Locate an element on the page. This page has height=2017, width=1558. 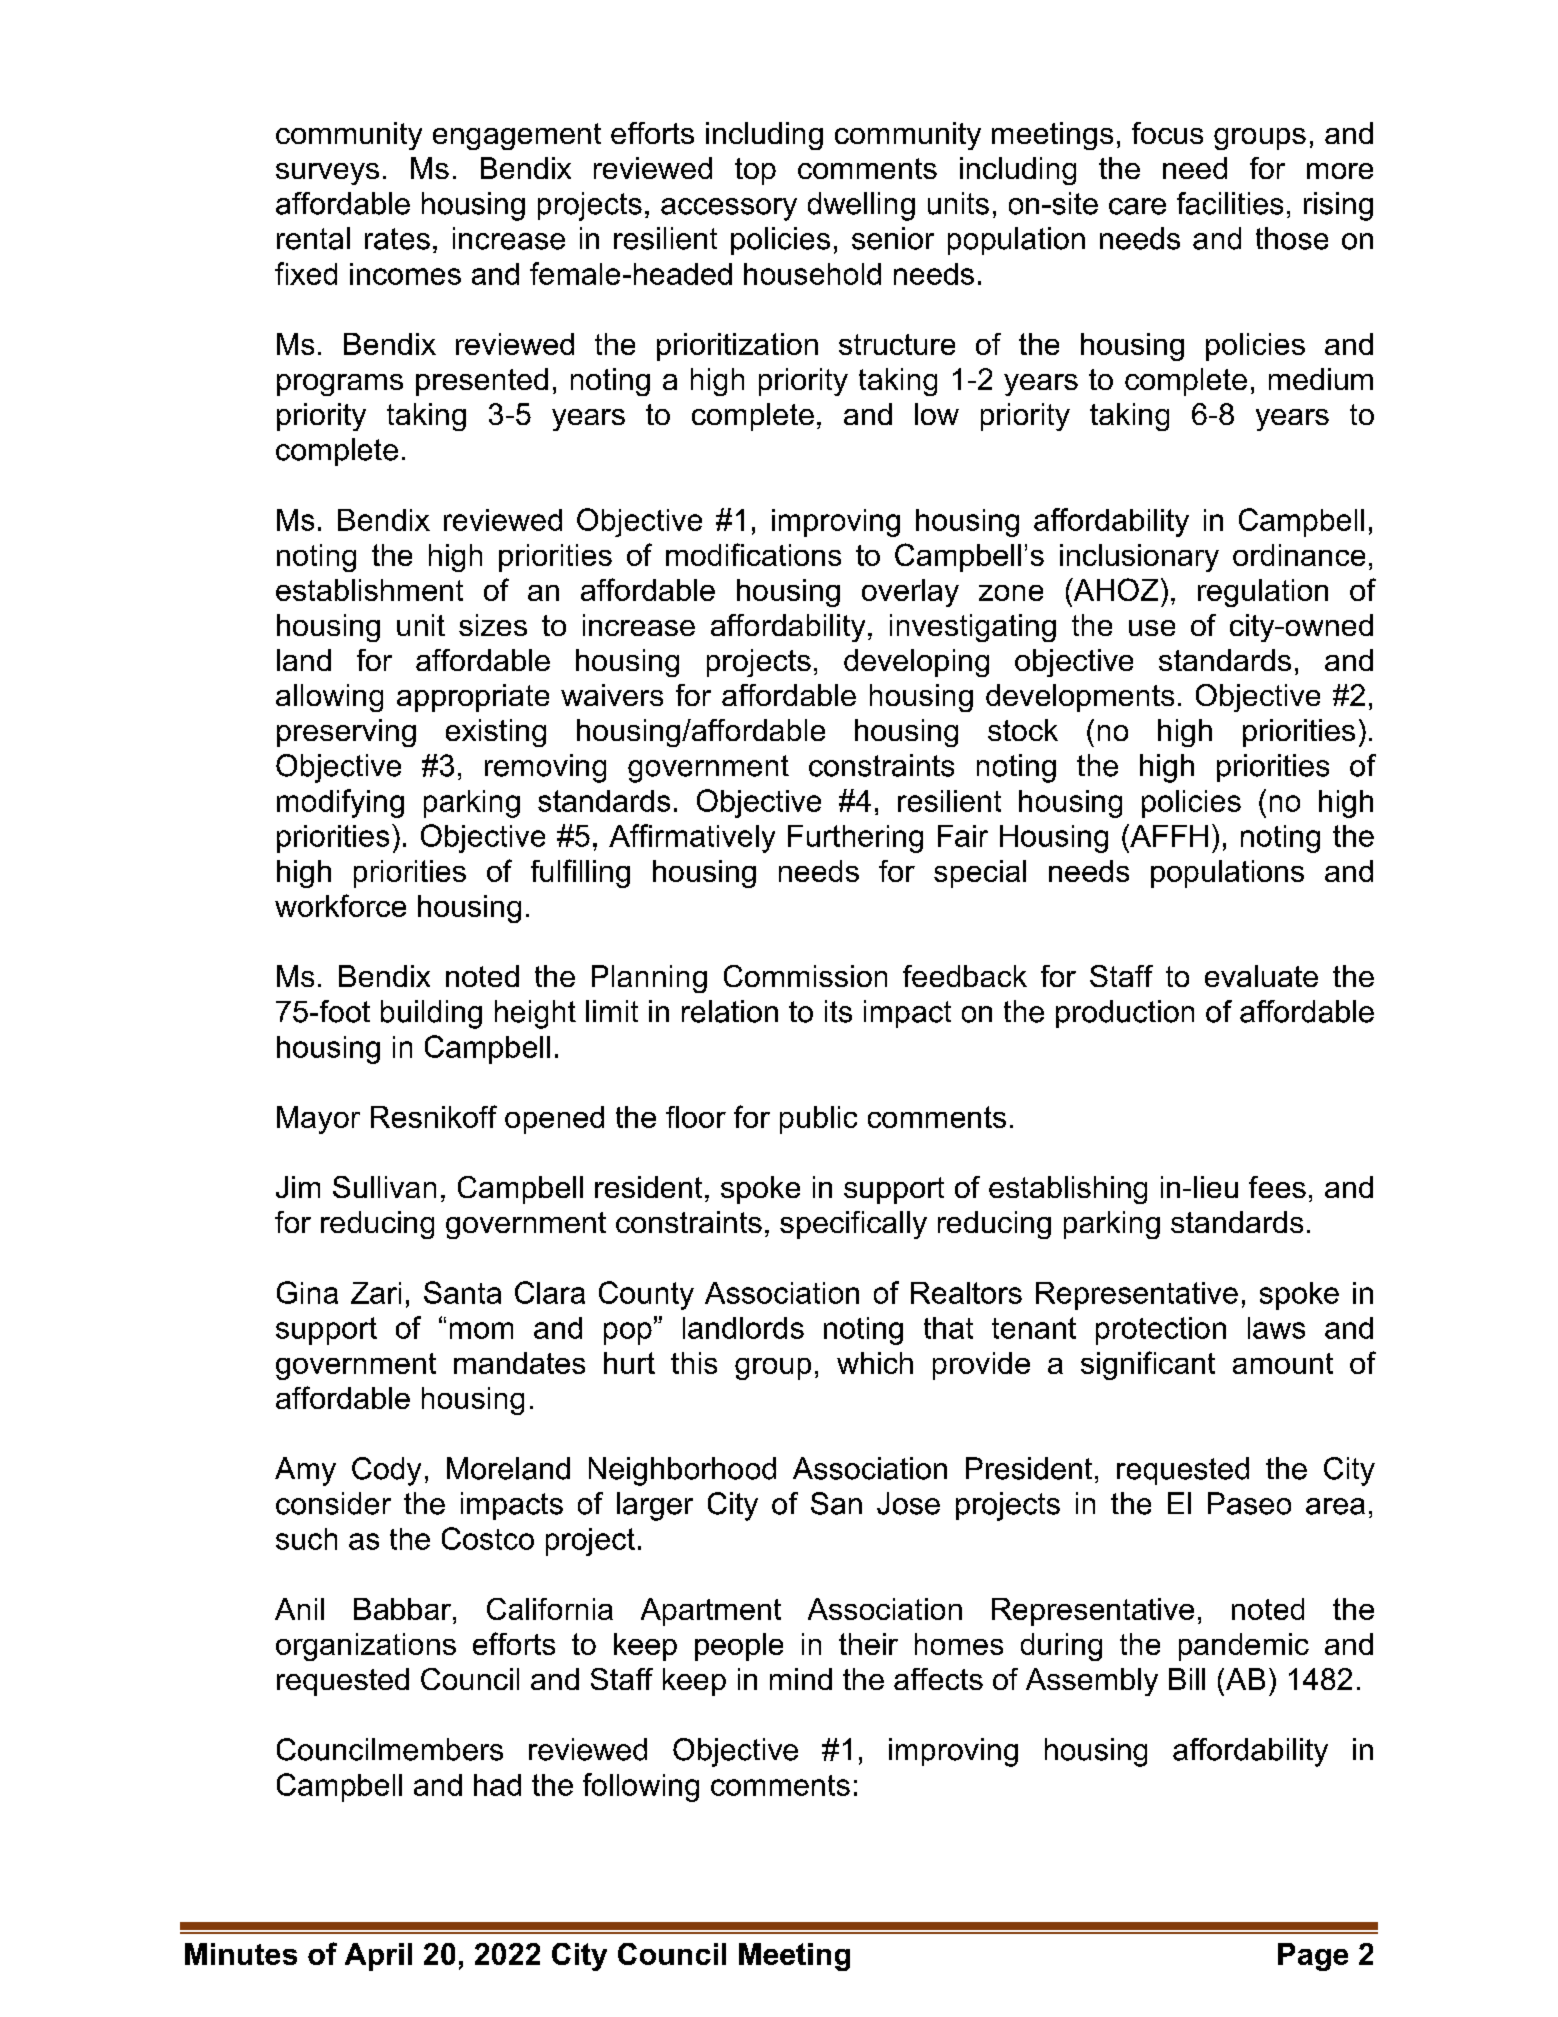
modifications is located at coordinates (753, 554).
